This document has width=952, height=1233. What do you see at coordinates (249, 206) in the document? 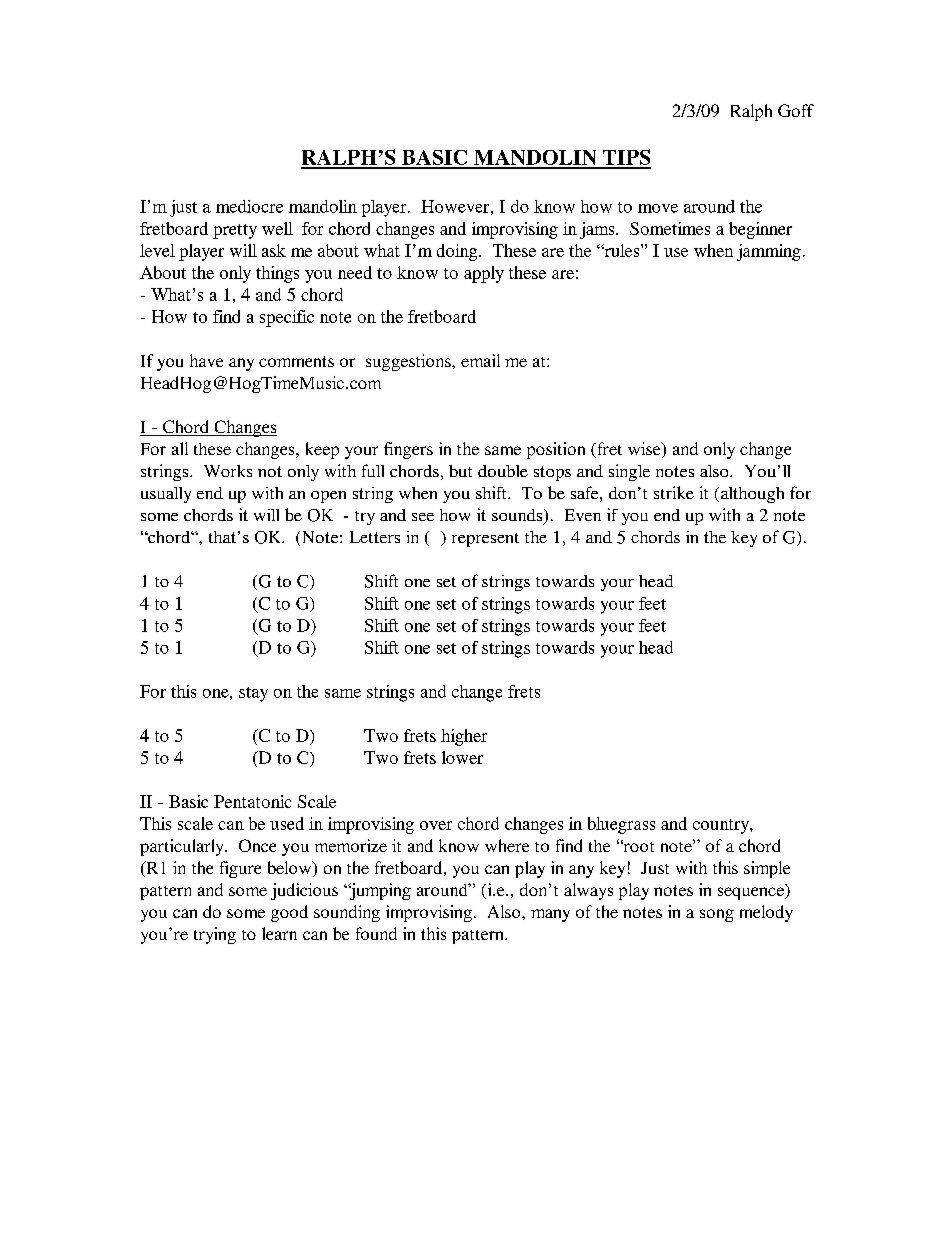
I see `mediocre` at bounding box center [249, 206].
